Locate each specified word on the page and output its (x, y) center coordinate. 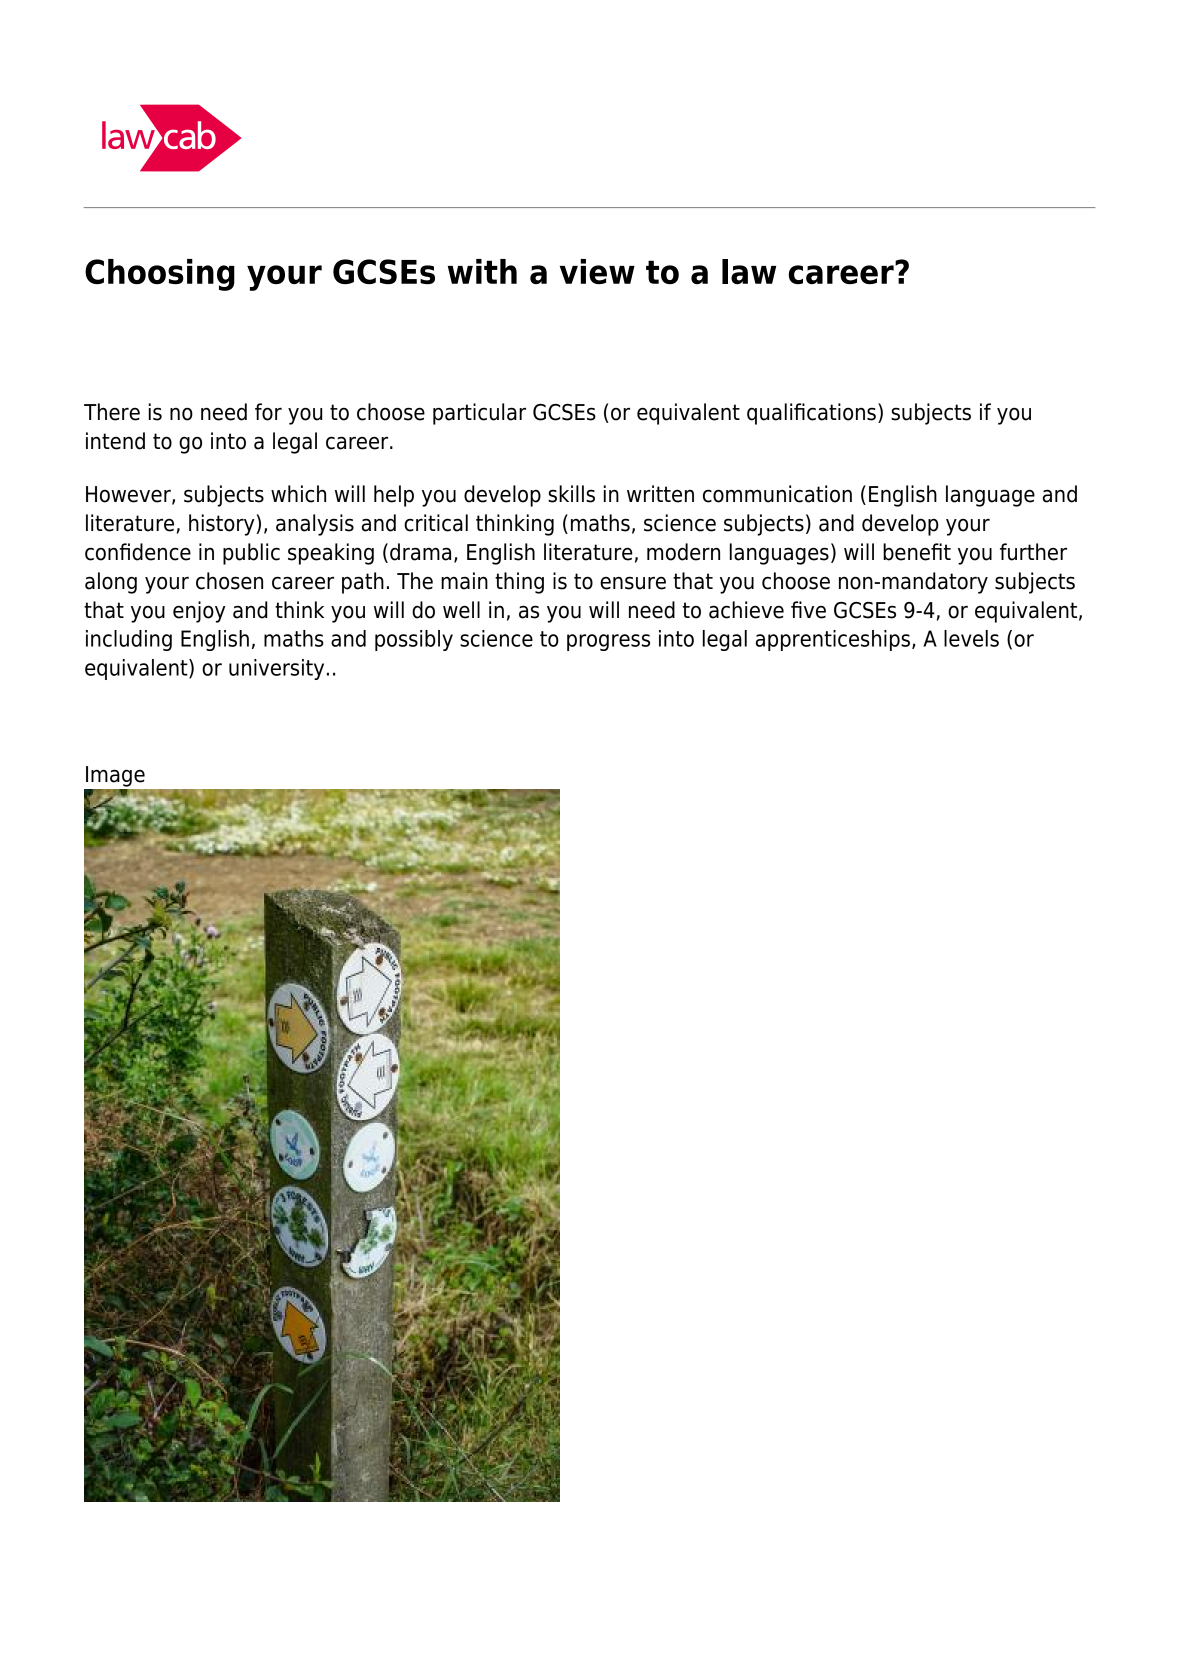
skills (571, 494)
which (298, 494)
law (749, 271)
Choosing (160, 275)
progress (608, 642)
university (276, 669)
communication (777, 494)
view (597, 271)
